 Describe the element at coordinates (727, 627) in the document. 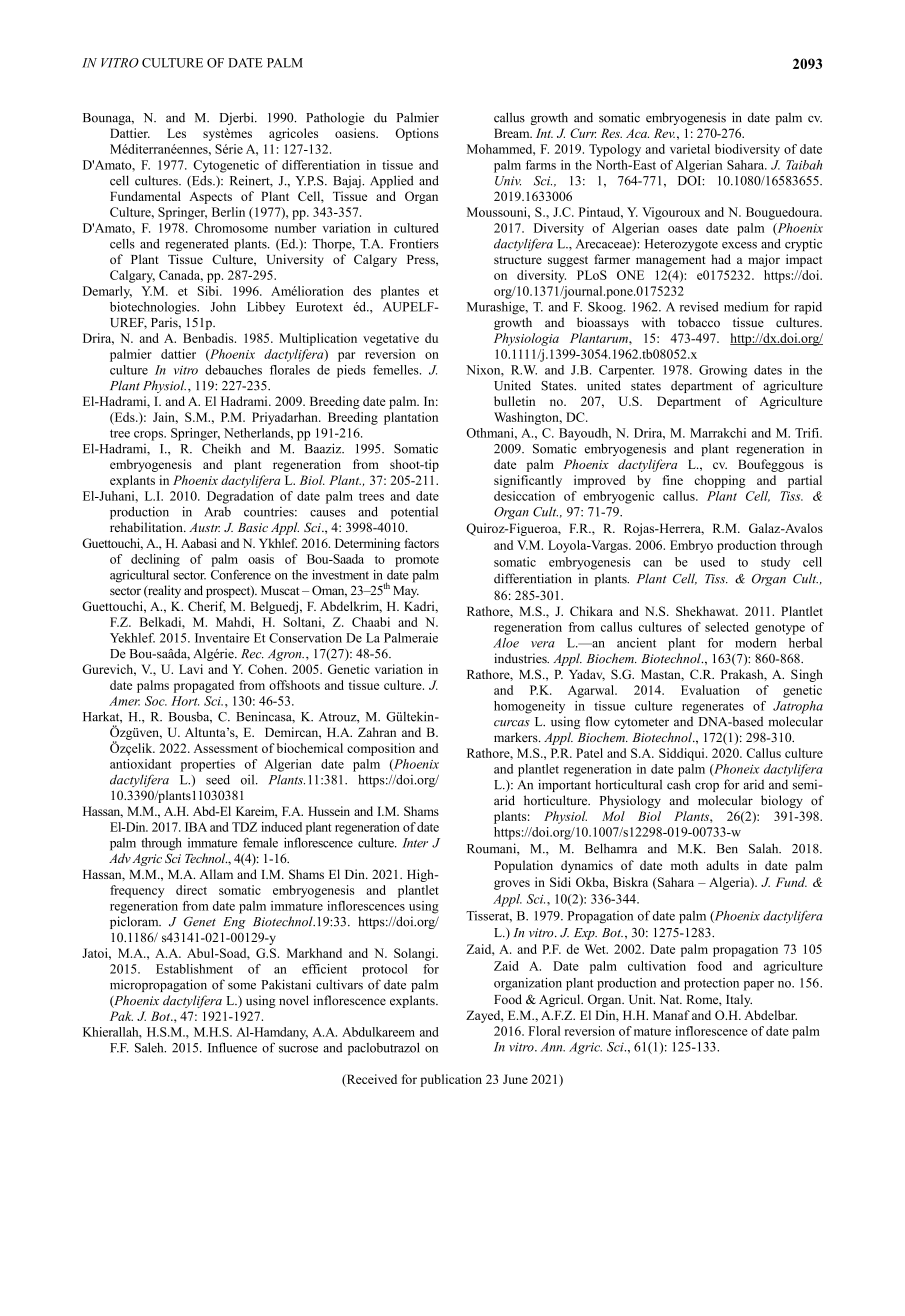

I see `selected` at that location.
